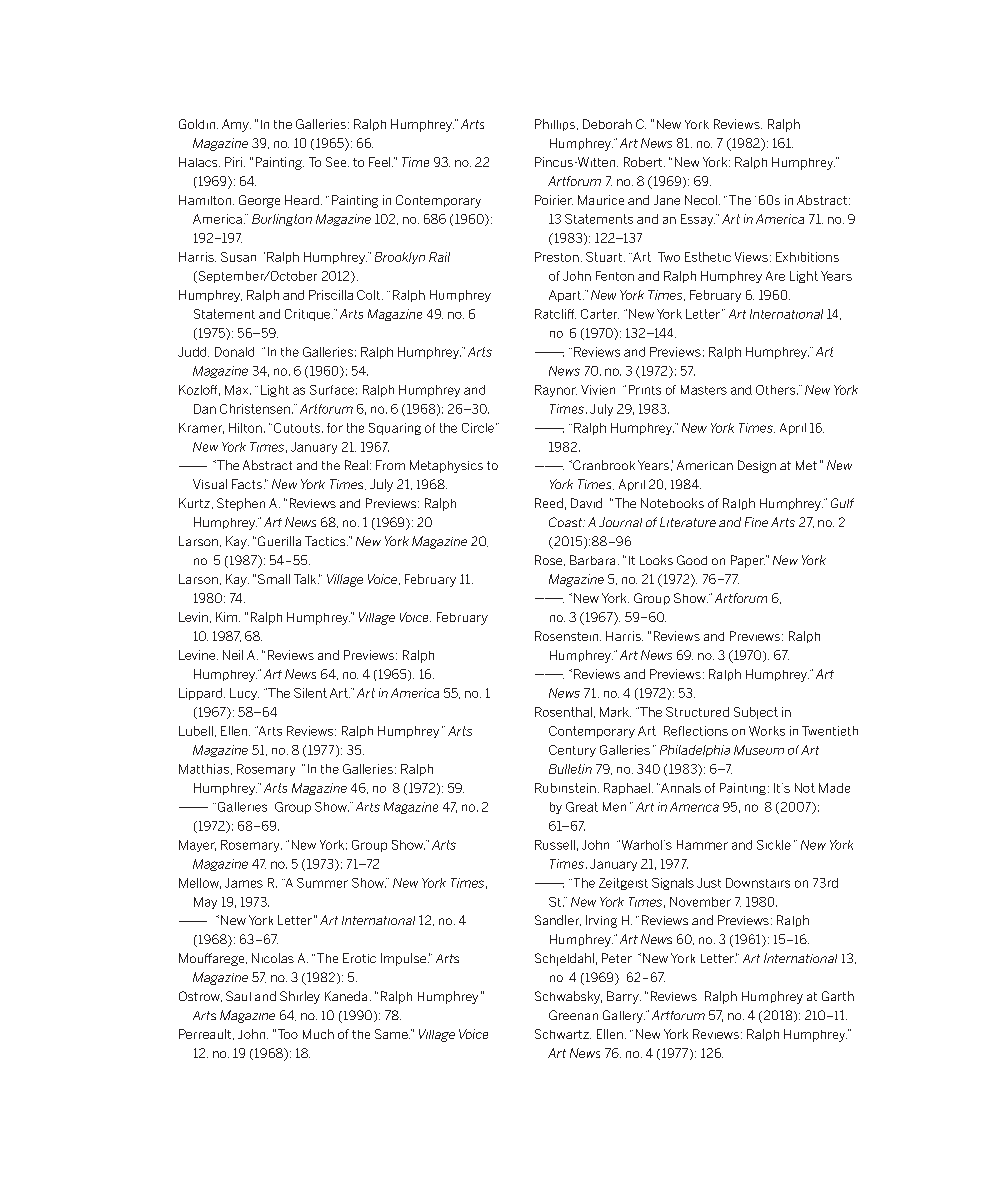 This image has height=1187, width=1008. Describe the element at coordinates (236, 125) in the image. I see `Amy` at that location.
